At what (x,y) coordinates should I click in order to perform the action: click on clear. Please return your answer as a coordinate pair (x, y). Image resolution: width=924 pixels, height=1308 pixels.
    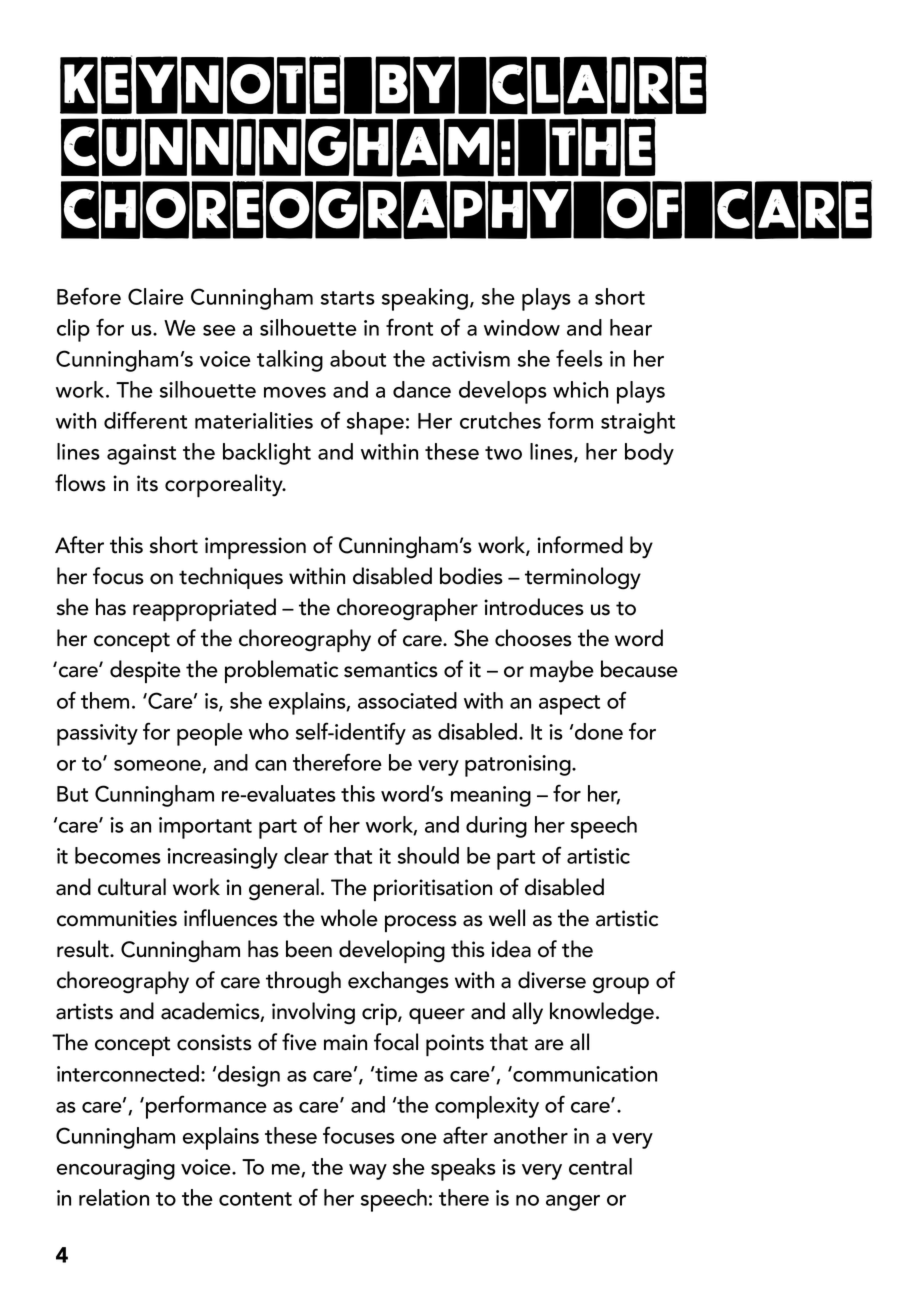
    Looking at the image, I should click on (306, 855).
